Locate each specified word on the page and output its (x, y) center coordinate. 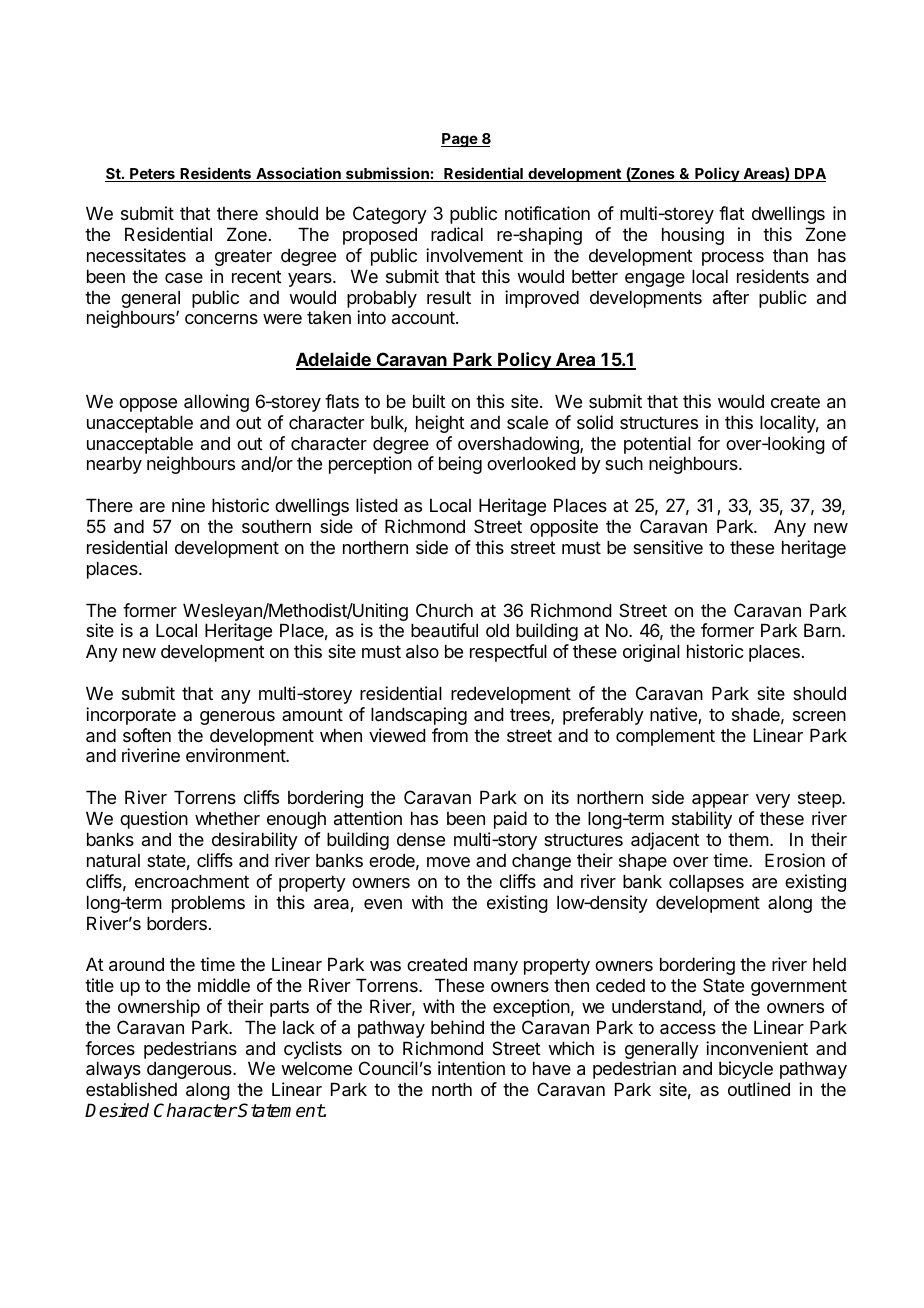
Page (460, 140)
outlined (759, 1089)
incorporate (131, 716)
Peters (152, 175)
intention (471, 1068)
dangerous (190, 1070)
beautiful (444, 630)
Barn (823, 630)
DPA (809, 175)
